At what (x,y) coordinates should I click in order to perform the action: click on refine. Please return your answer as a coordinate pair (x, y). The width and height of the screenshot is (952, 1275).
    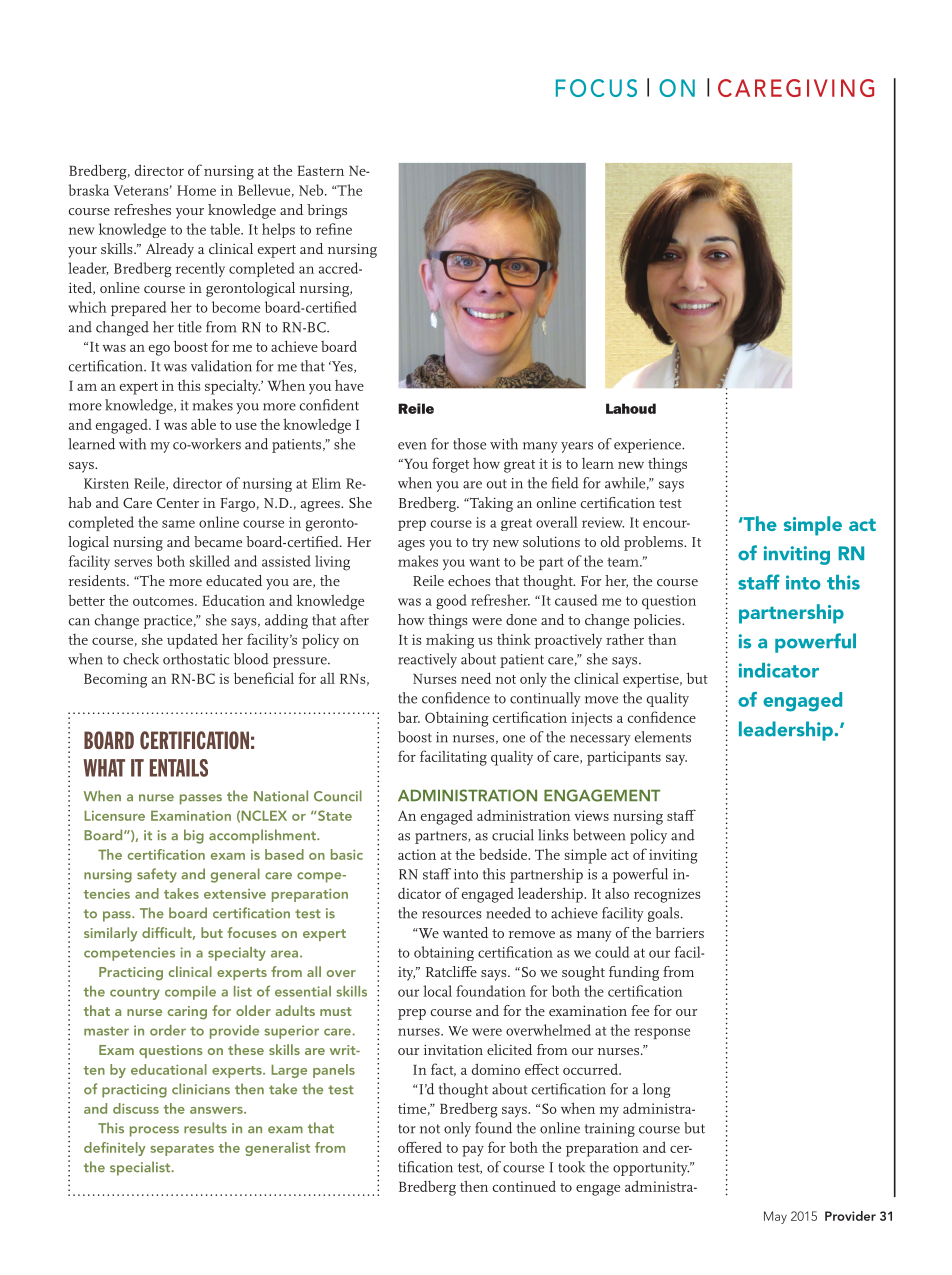
    Looking at the image, I should click on (334, 229).
